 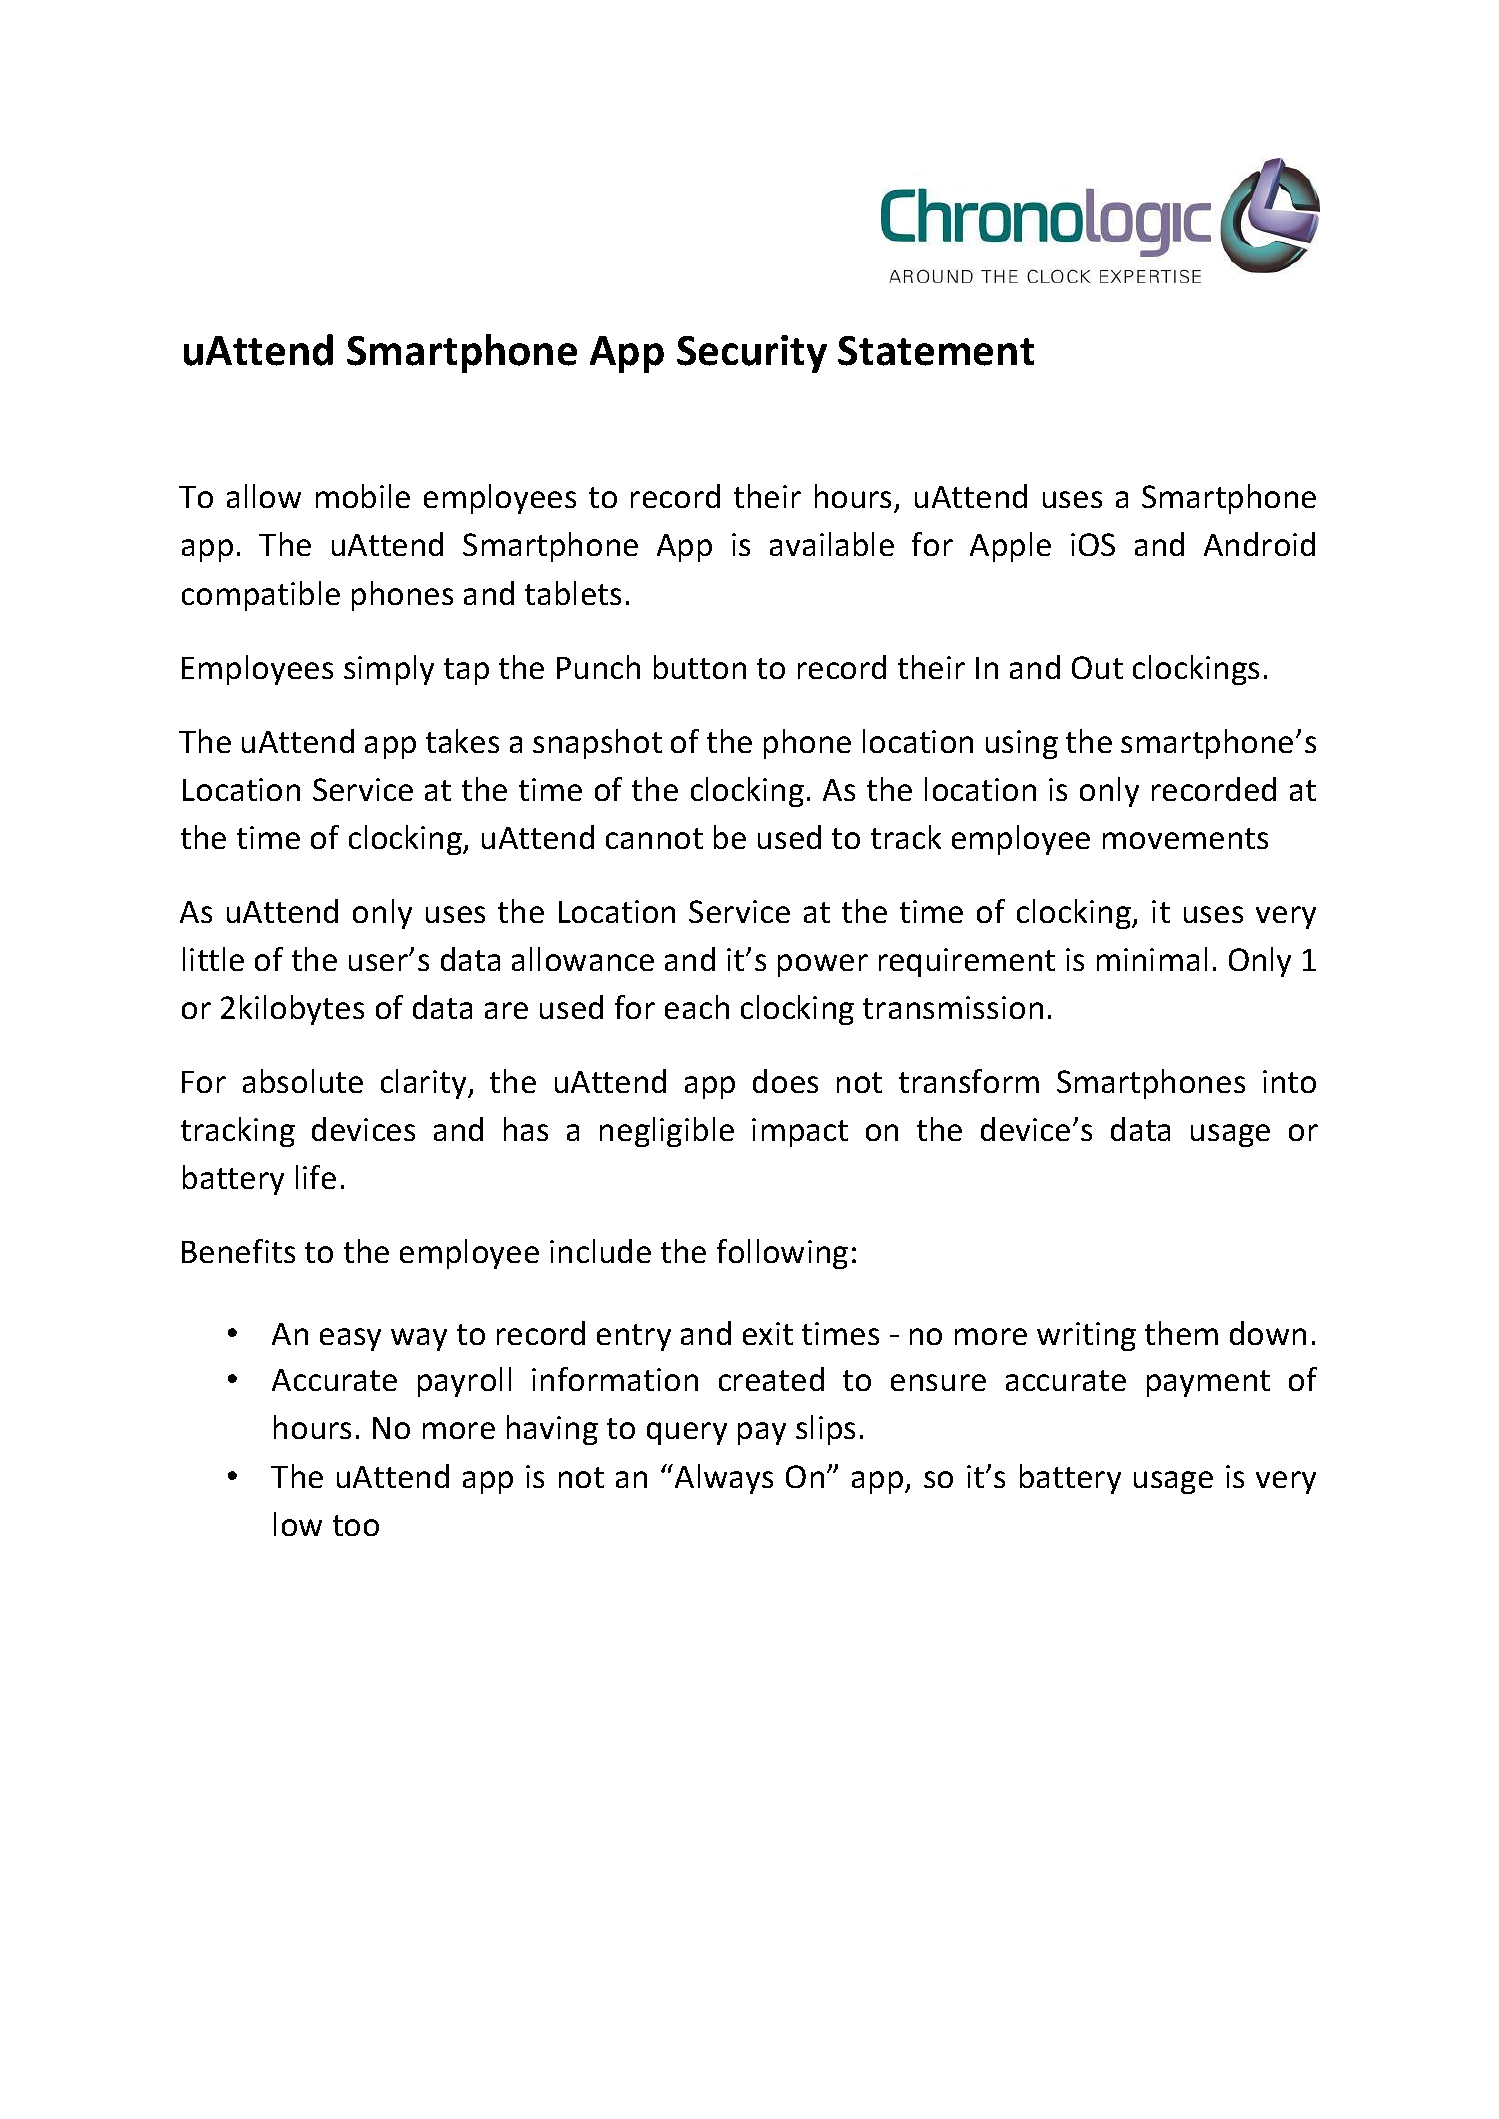 I want to click on Security, so click(x=752, y=354).
